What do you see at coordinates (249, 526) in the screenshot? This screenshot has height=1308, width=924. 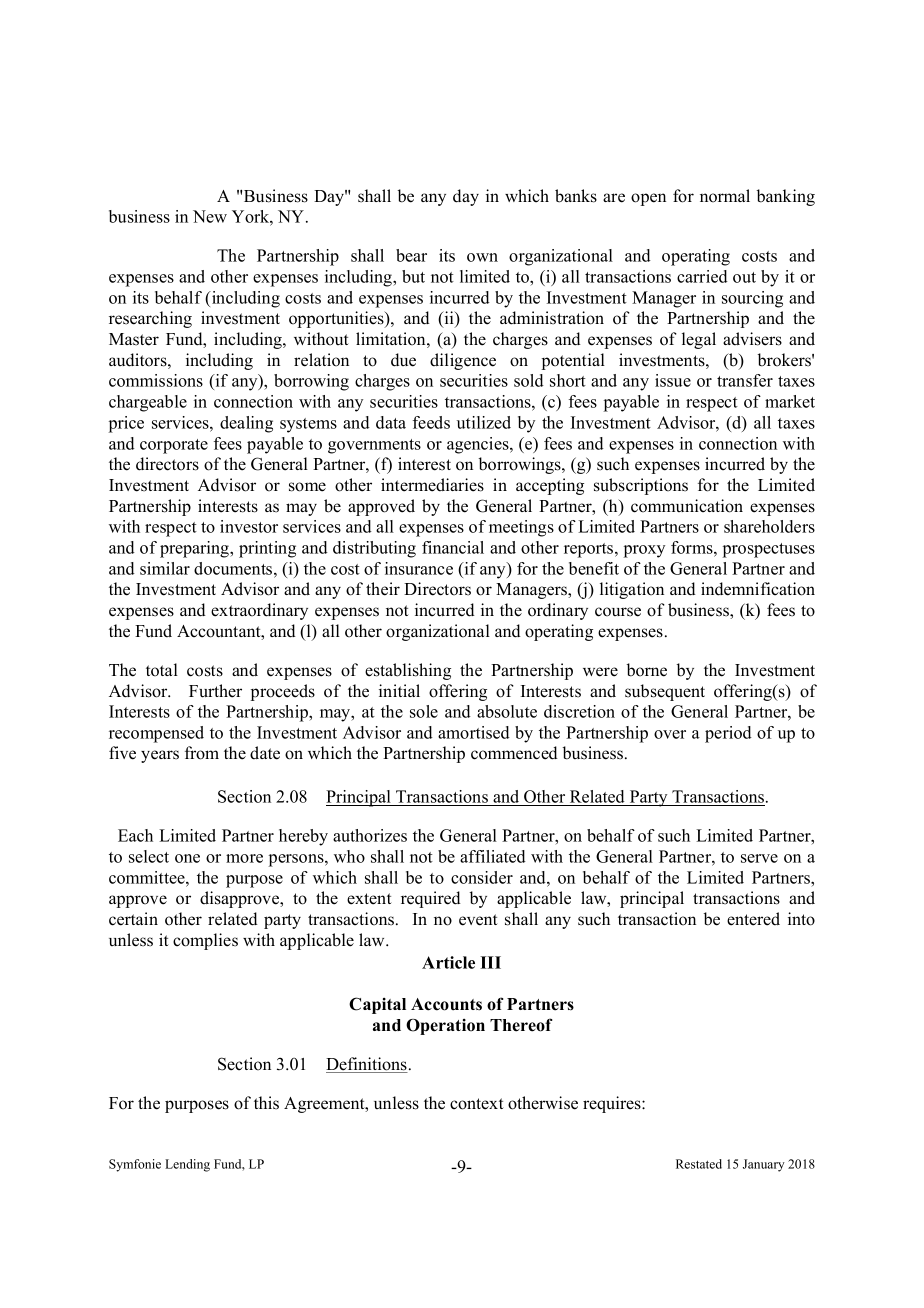 I see `investor` at bounding box center [249, 526].
